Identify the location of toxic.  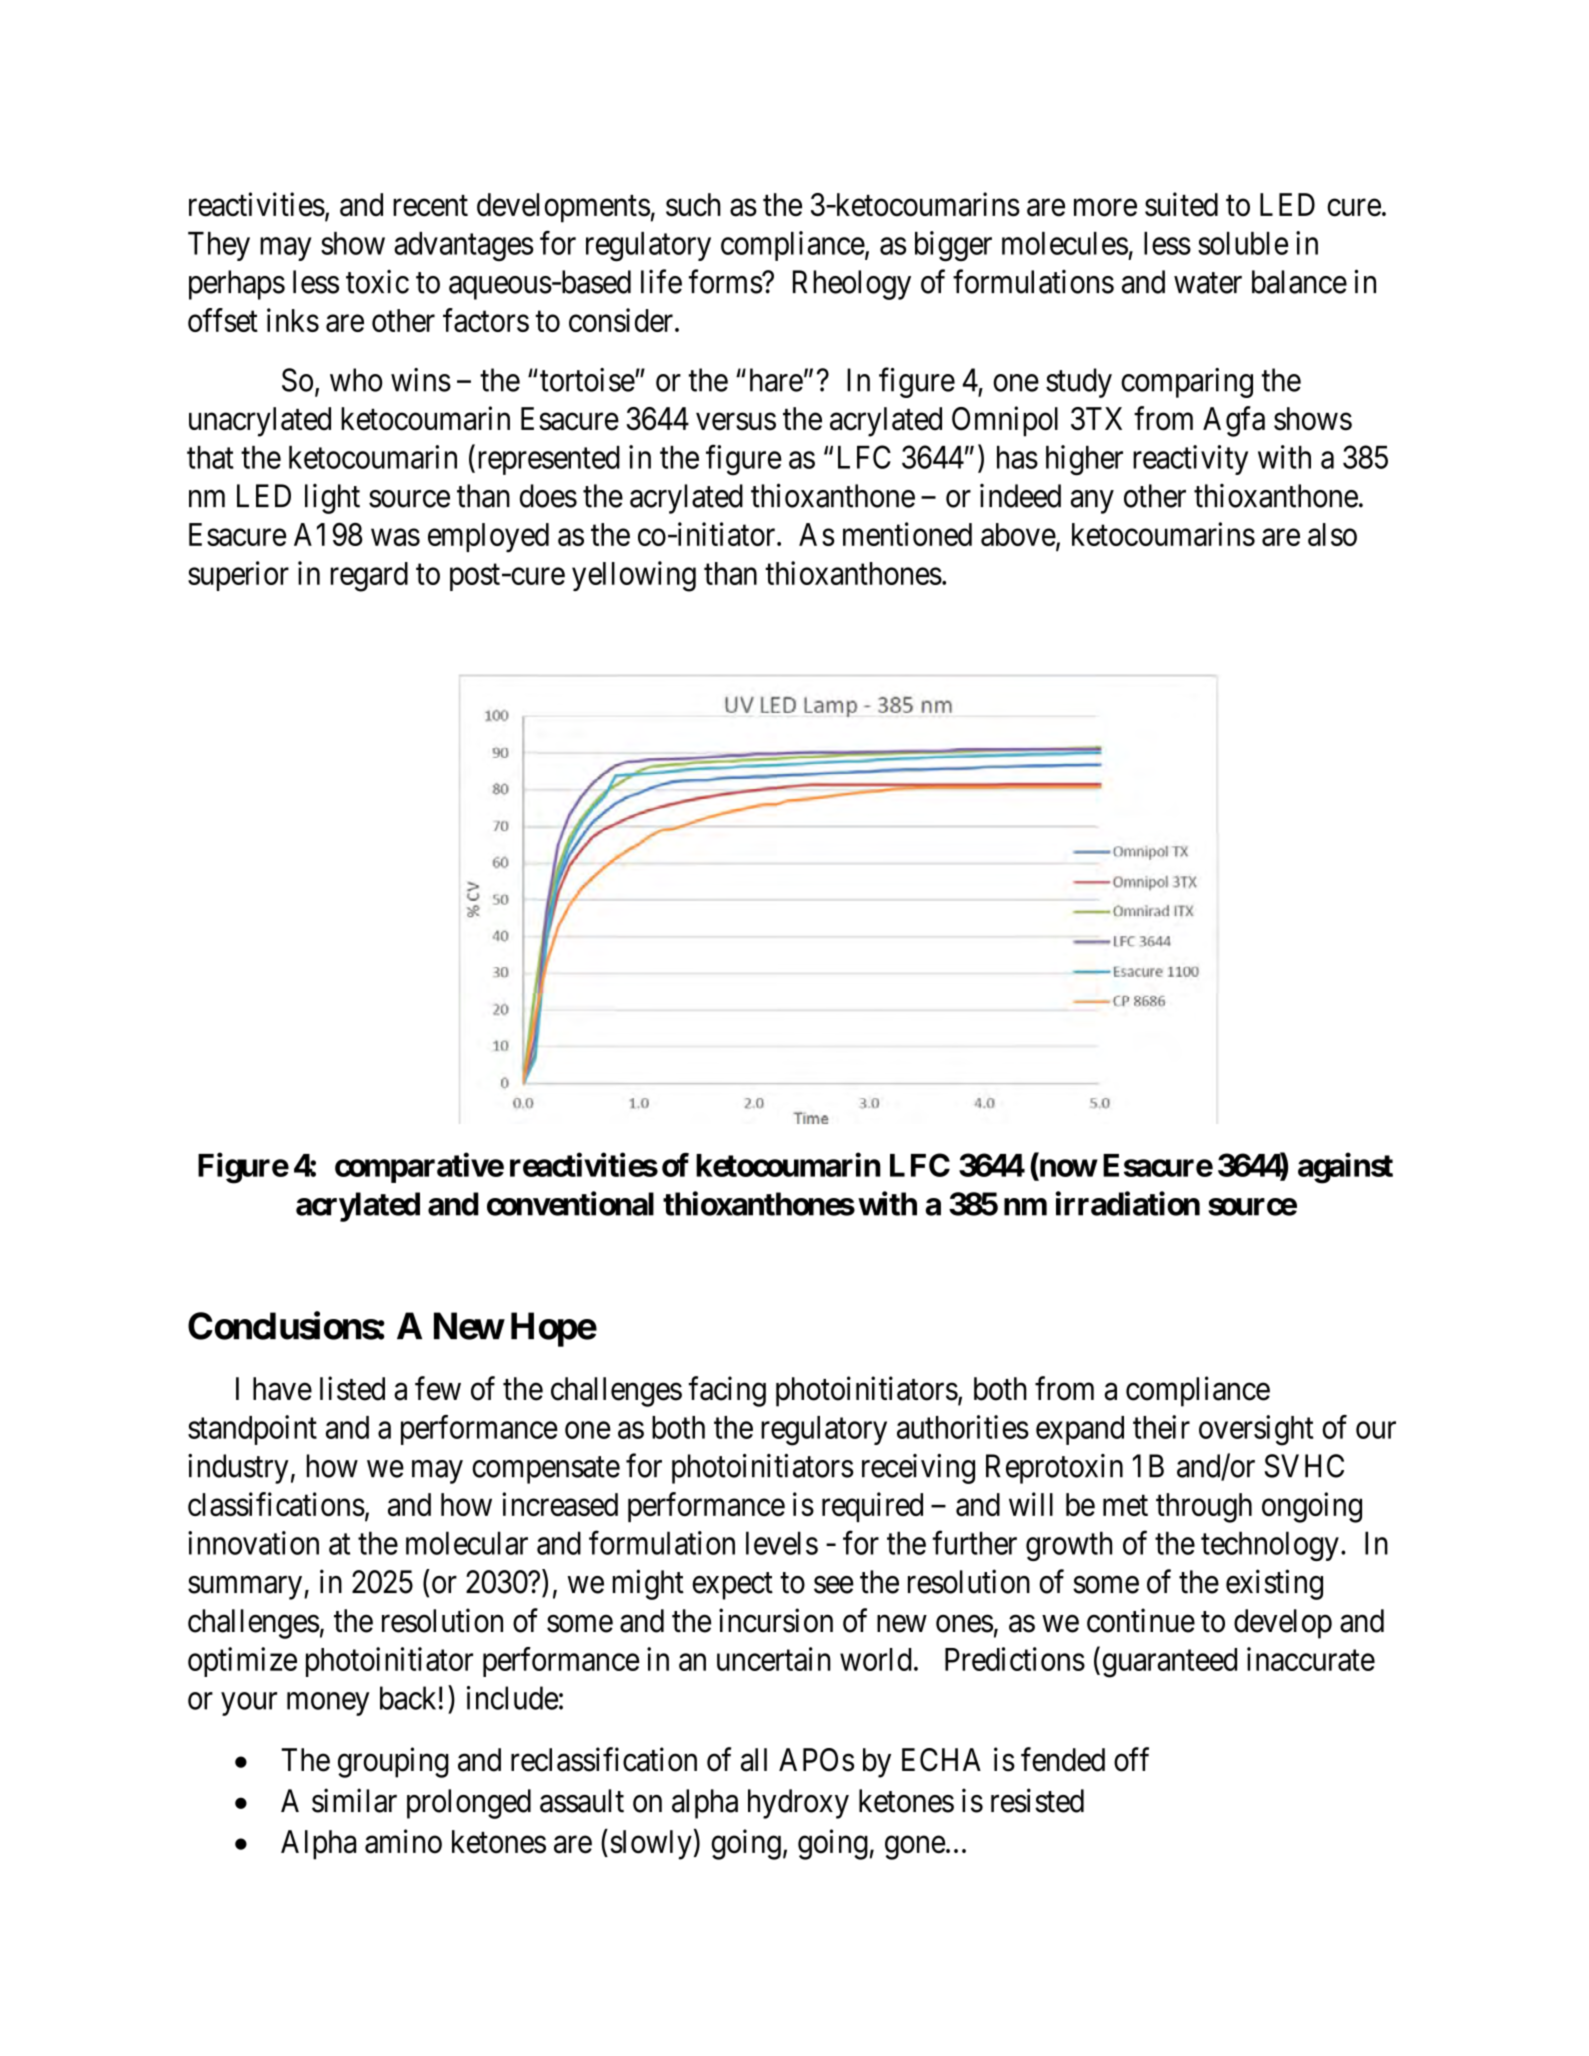
(377, 281).
